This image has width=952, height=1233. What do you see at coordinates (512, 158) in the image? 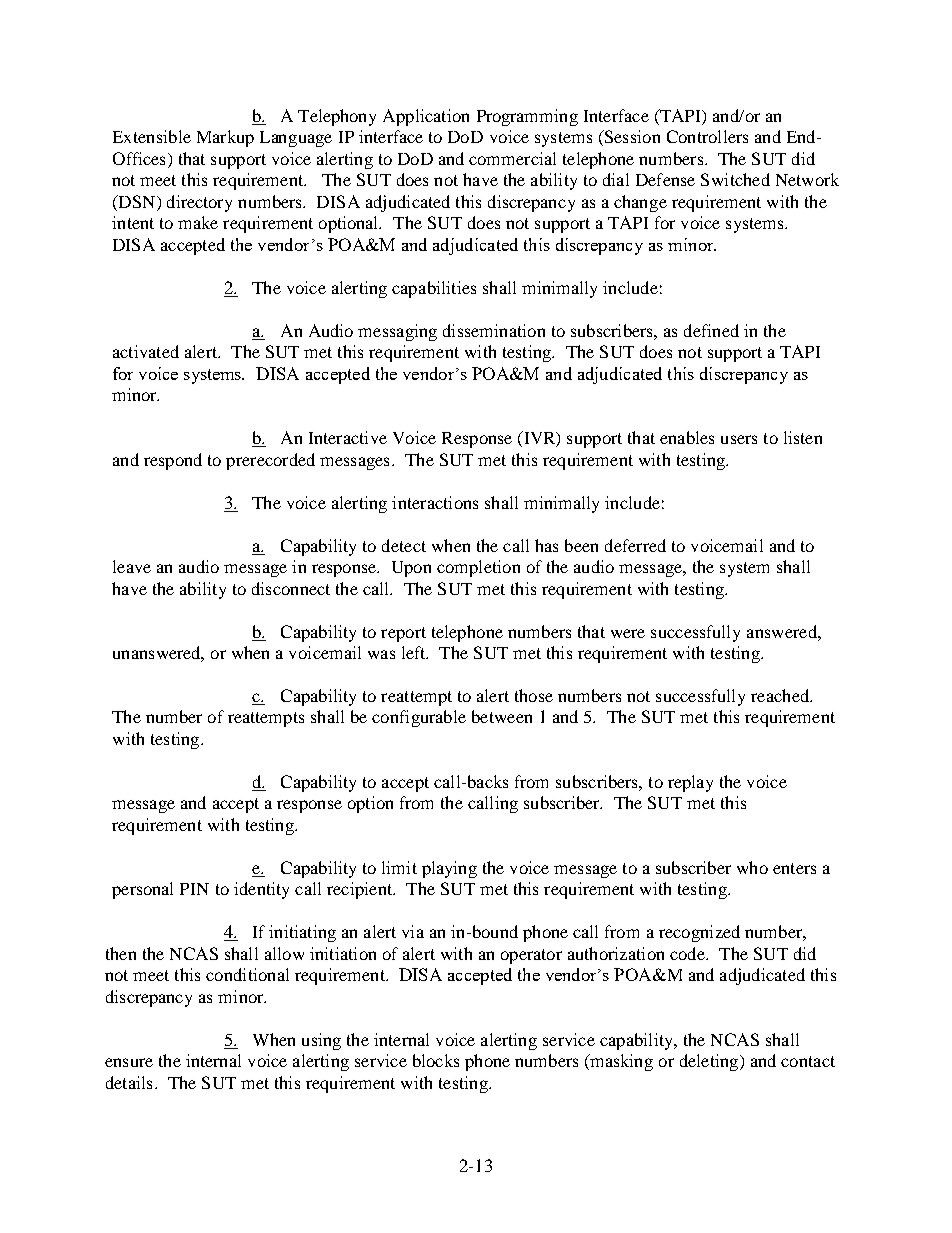
I see `commercial` at bounding box center [512, 158].
